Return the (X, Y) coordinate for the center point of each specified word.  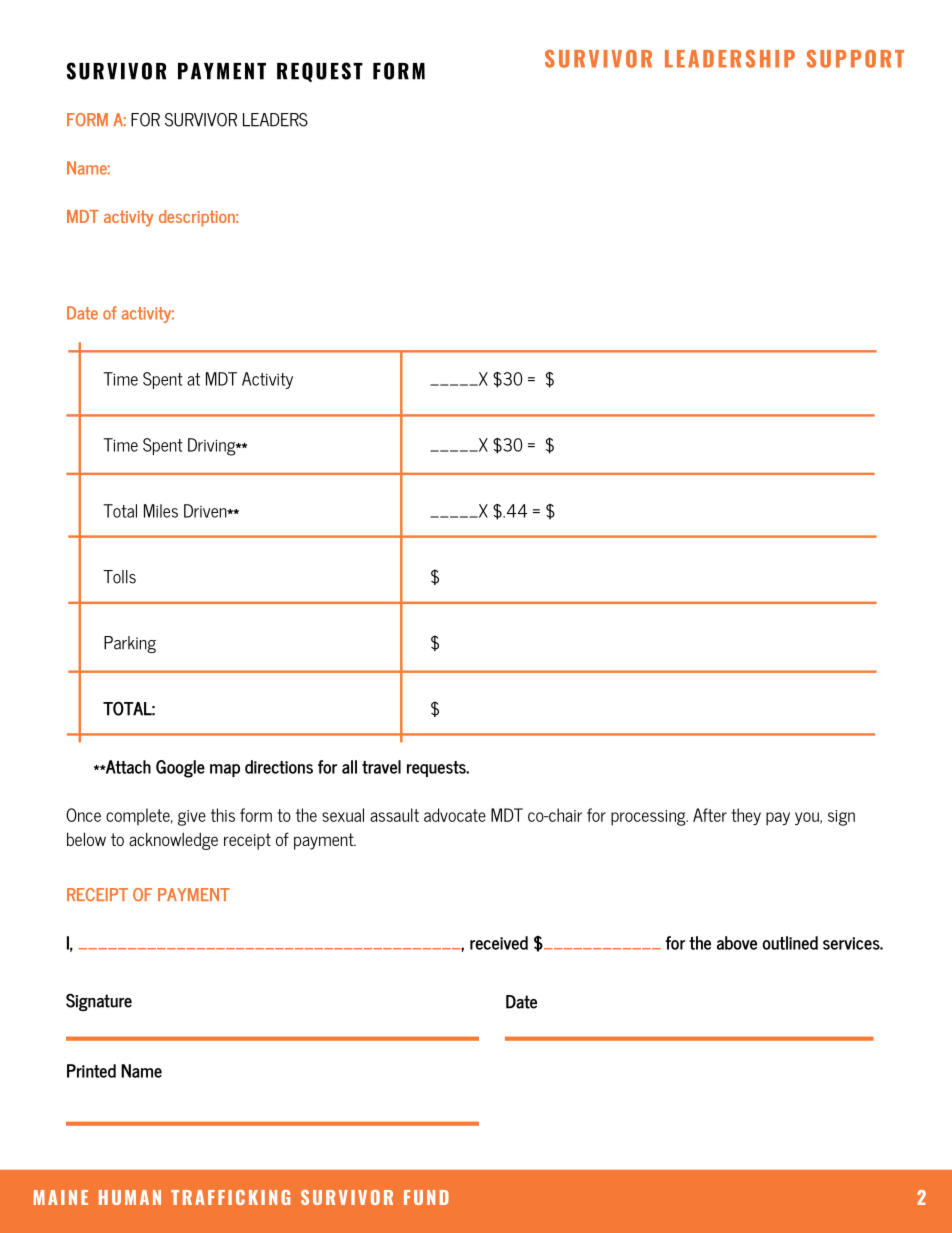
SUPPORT (855, 59)
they (746, 816)
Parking (130, 644)
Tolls (119, 577)
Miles (161, 511)
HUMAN (130, 1197)
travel (381, 767)
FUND (426, 1197)
